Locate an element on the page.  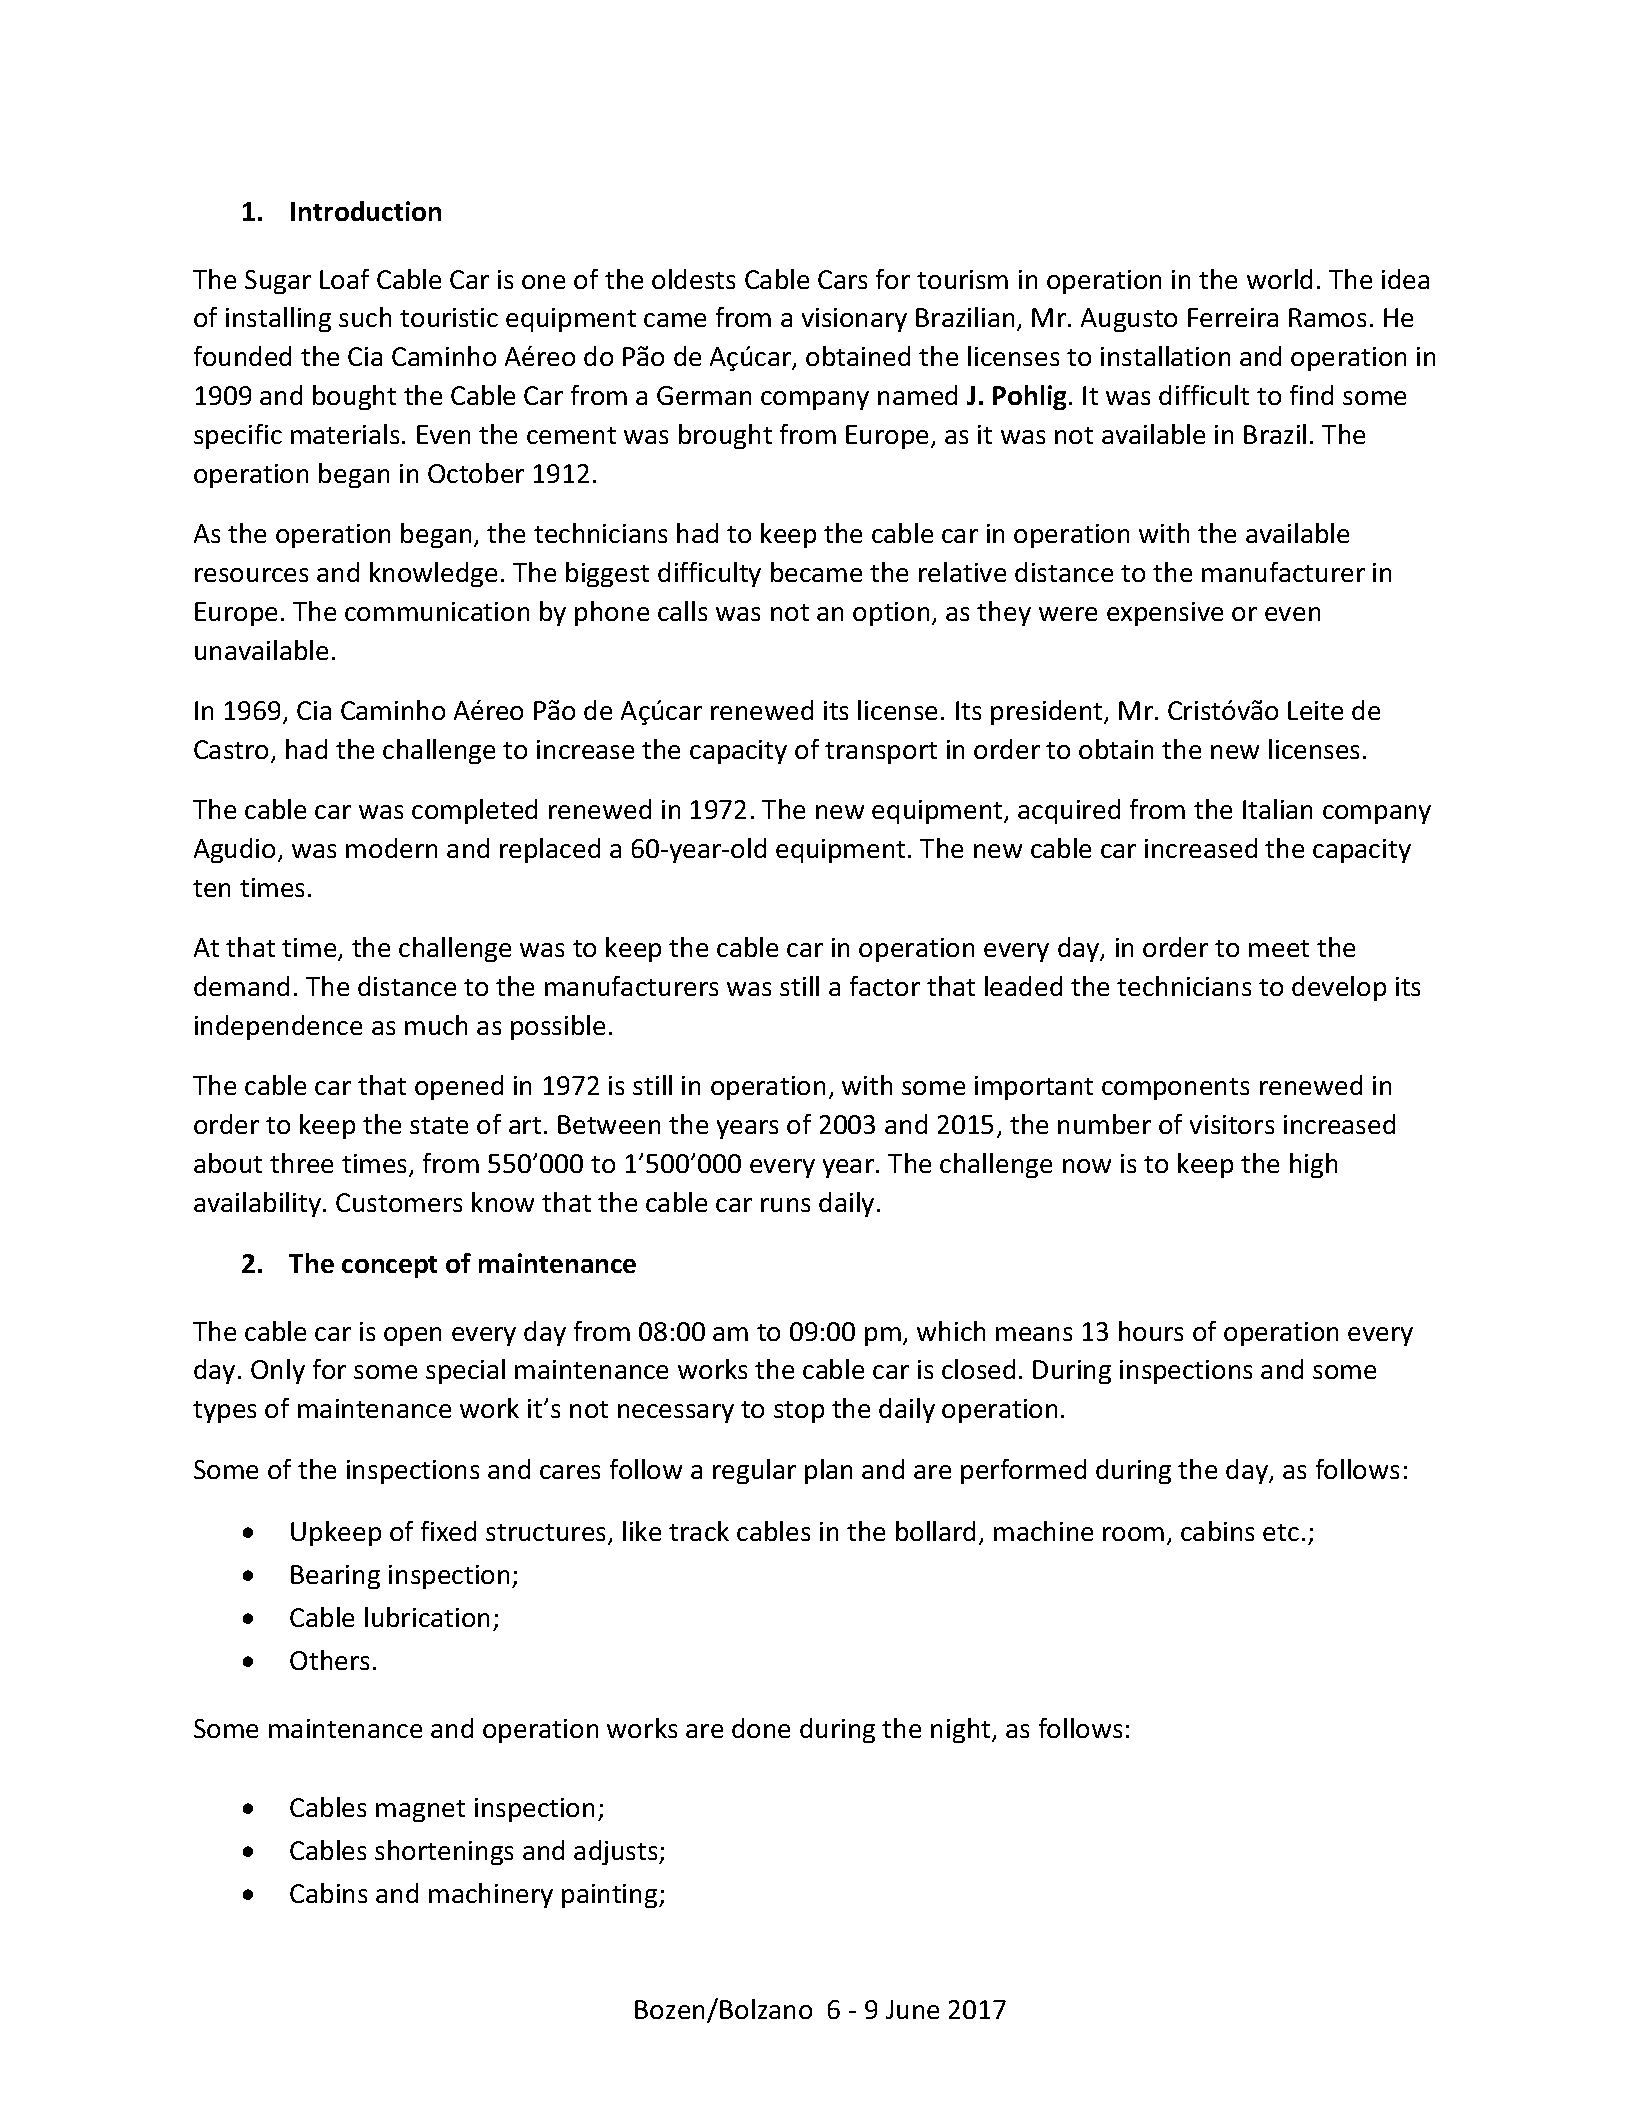
runs is located at coordinates (785, 1205).
